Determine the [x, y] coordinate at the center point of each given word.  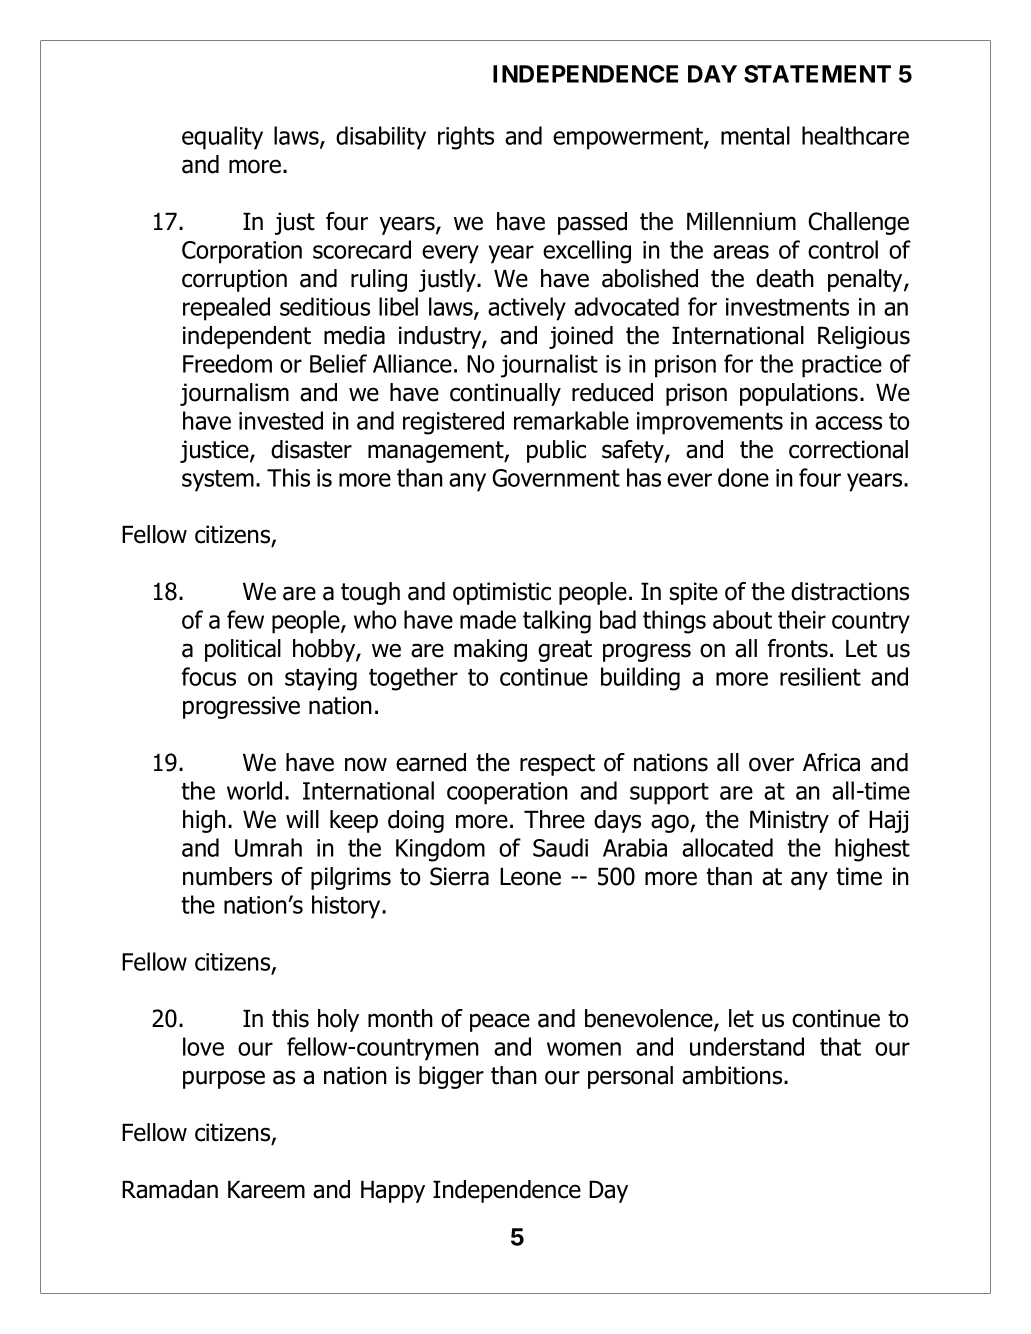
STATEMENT [817, 74]
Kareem [266, 1189]
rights [466, 138]
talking [557, 622]
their [802, 619]
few [245, 619]
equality [222, 138]
